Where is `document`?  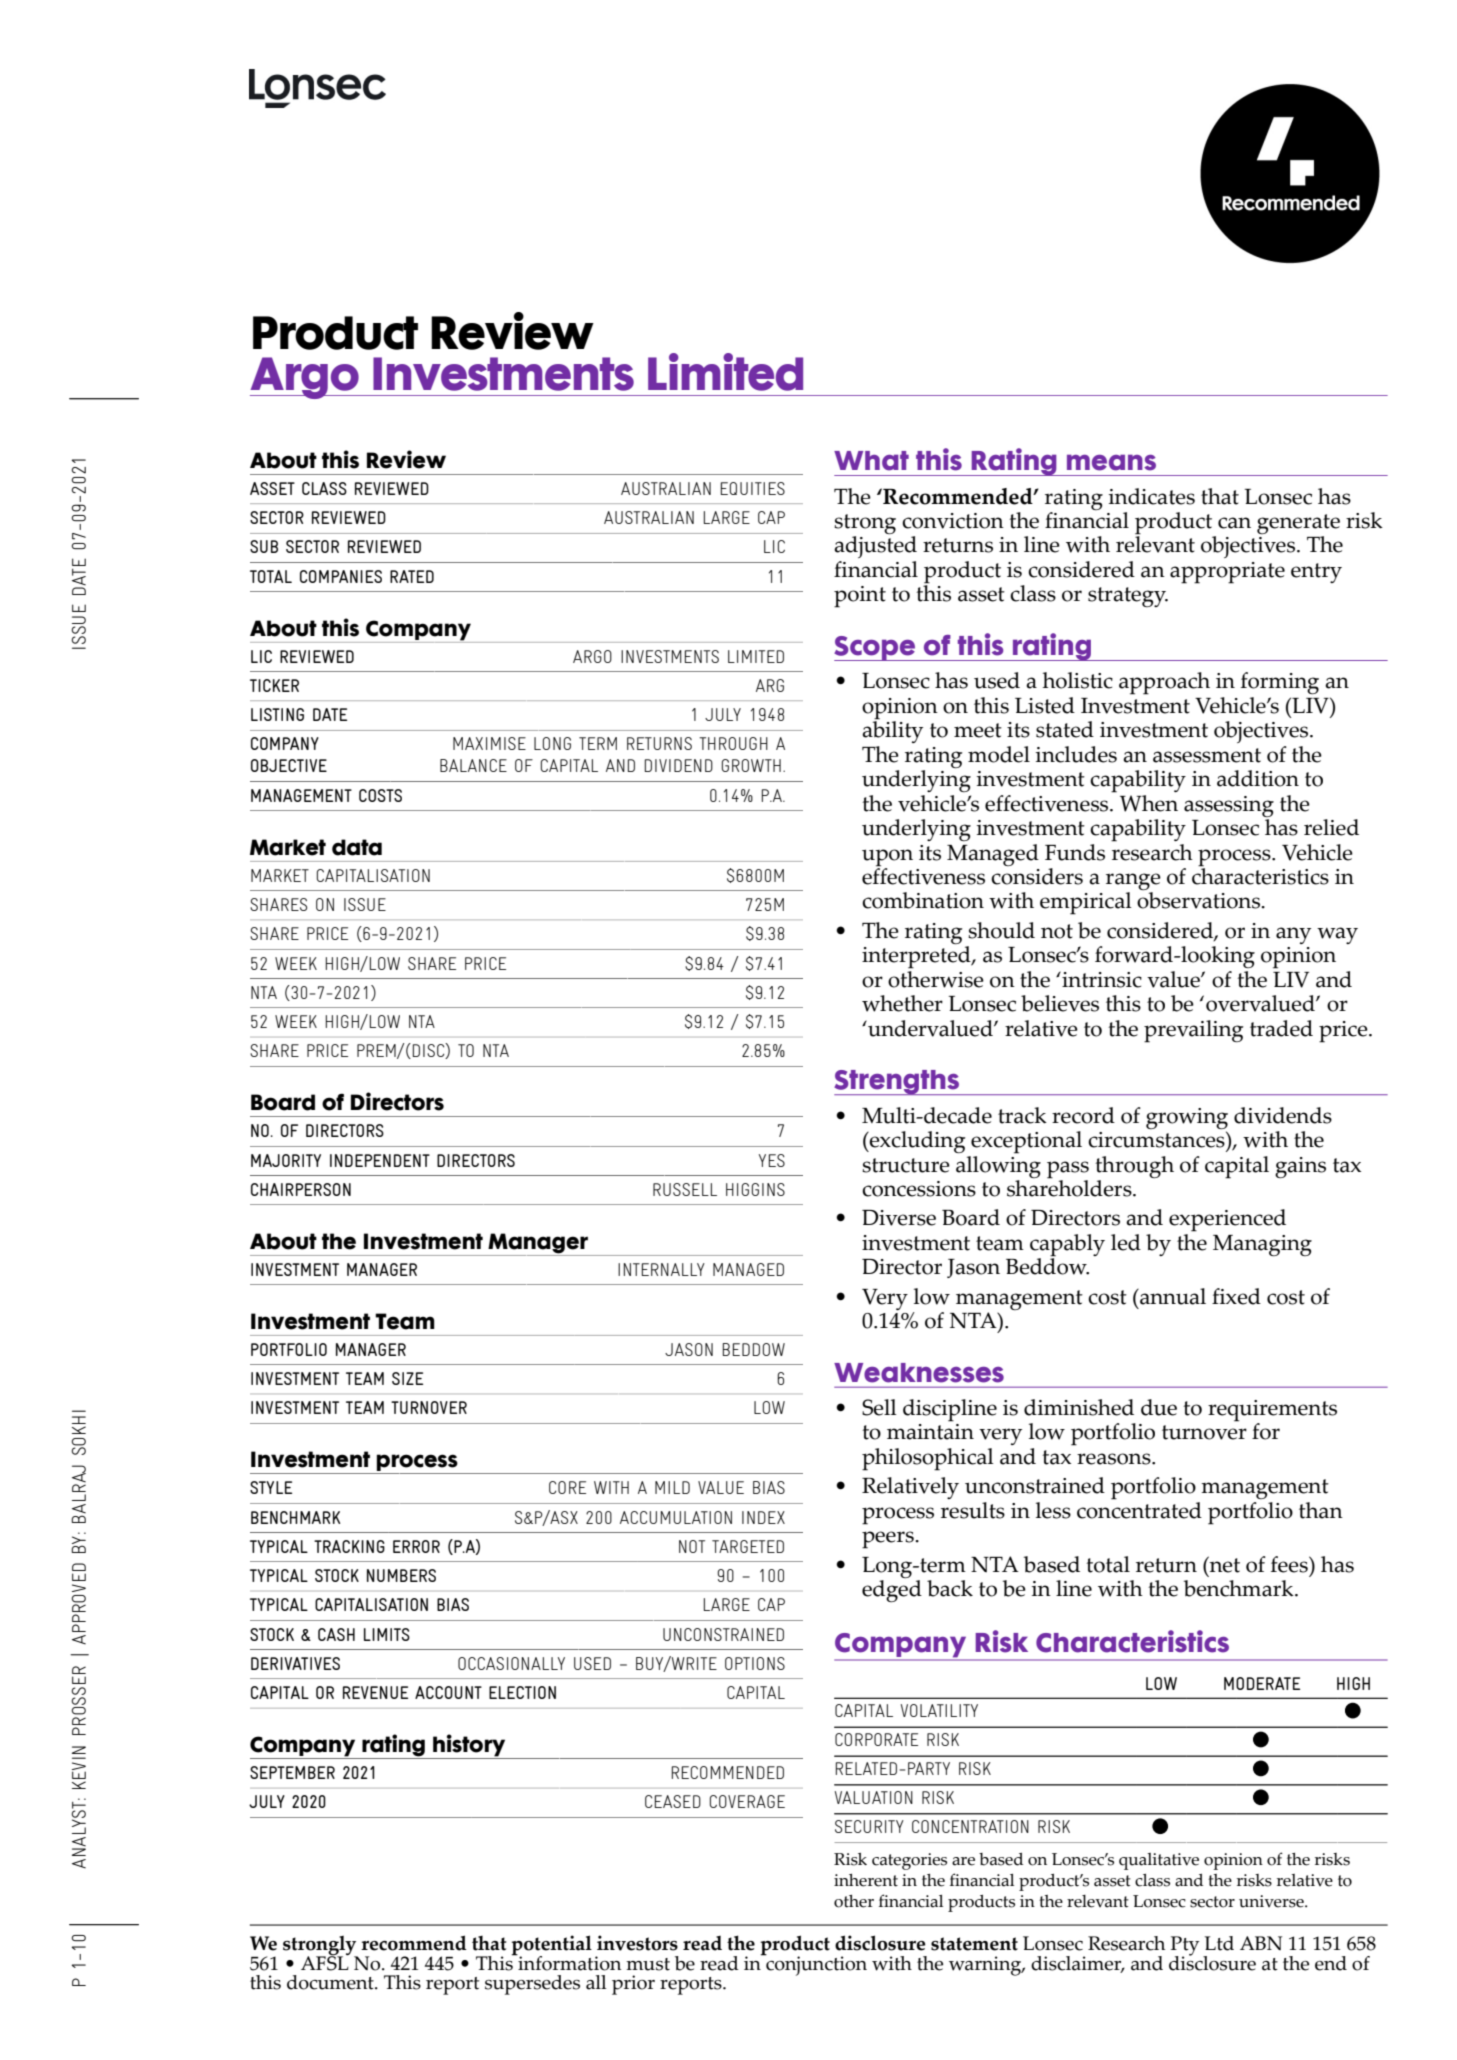
document is located at coordinates (331, 1982).
